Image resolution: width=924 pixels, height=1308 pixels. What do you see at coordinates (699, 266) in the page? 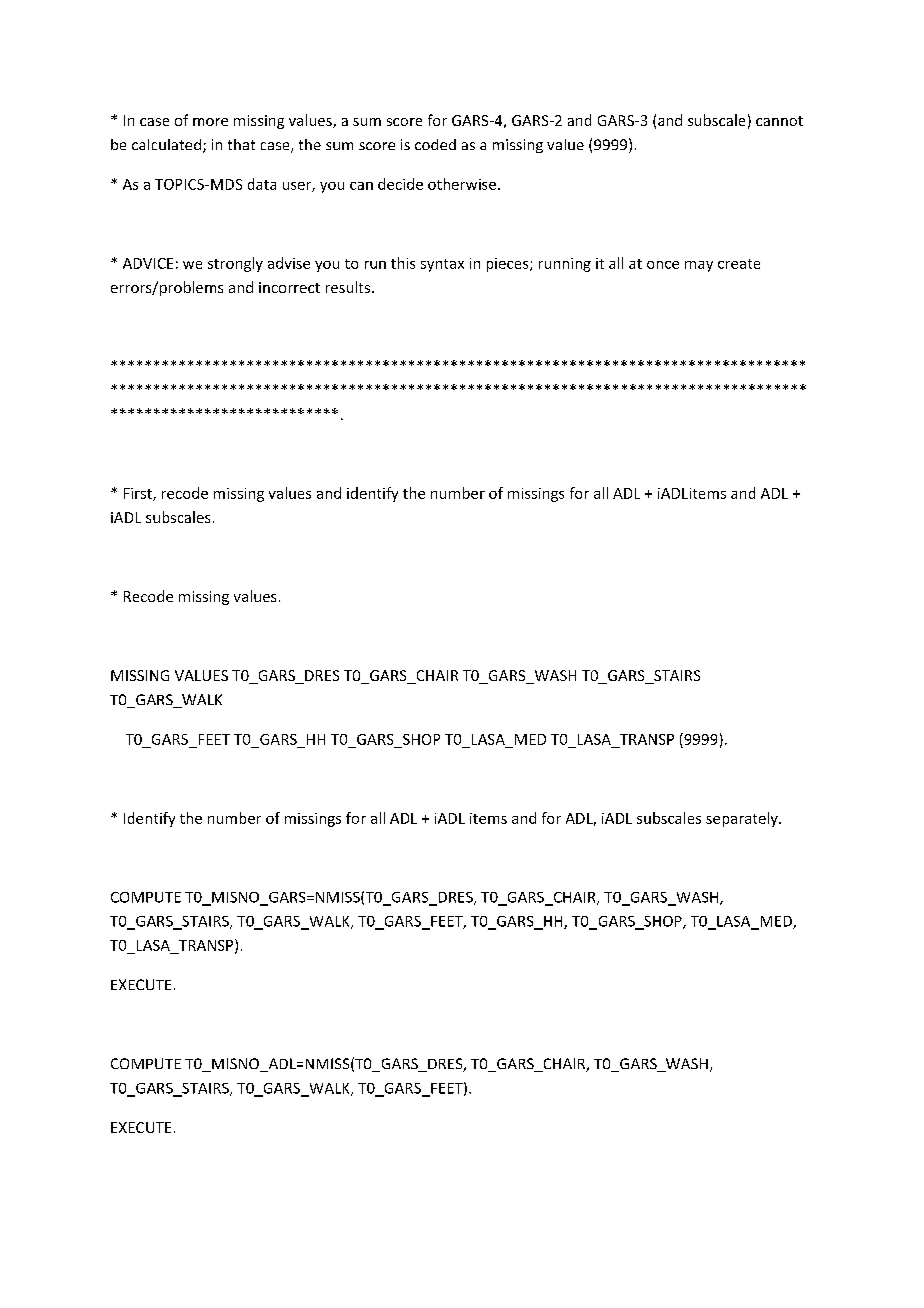
I see `may` at bounding box center [699, 266].
